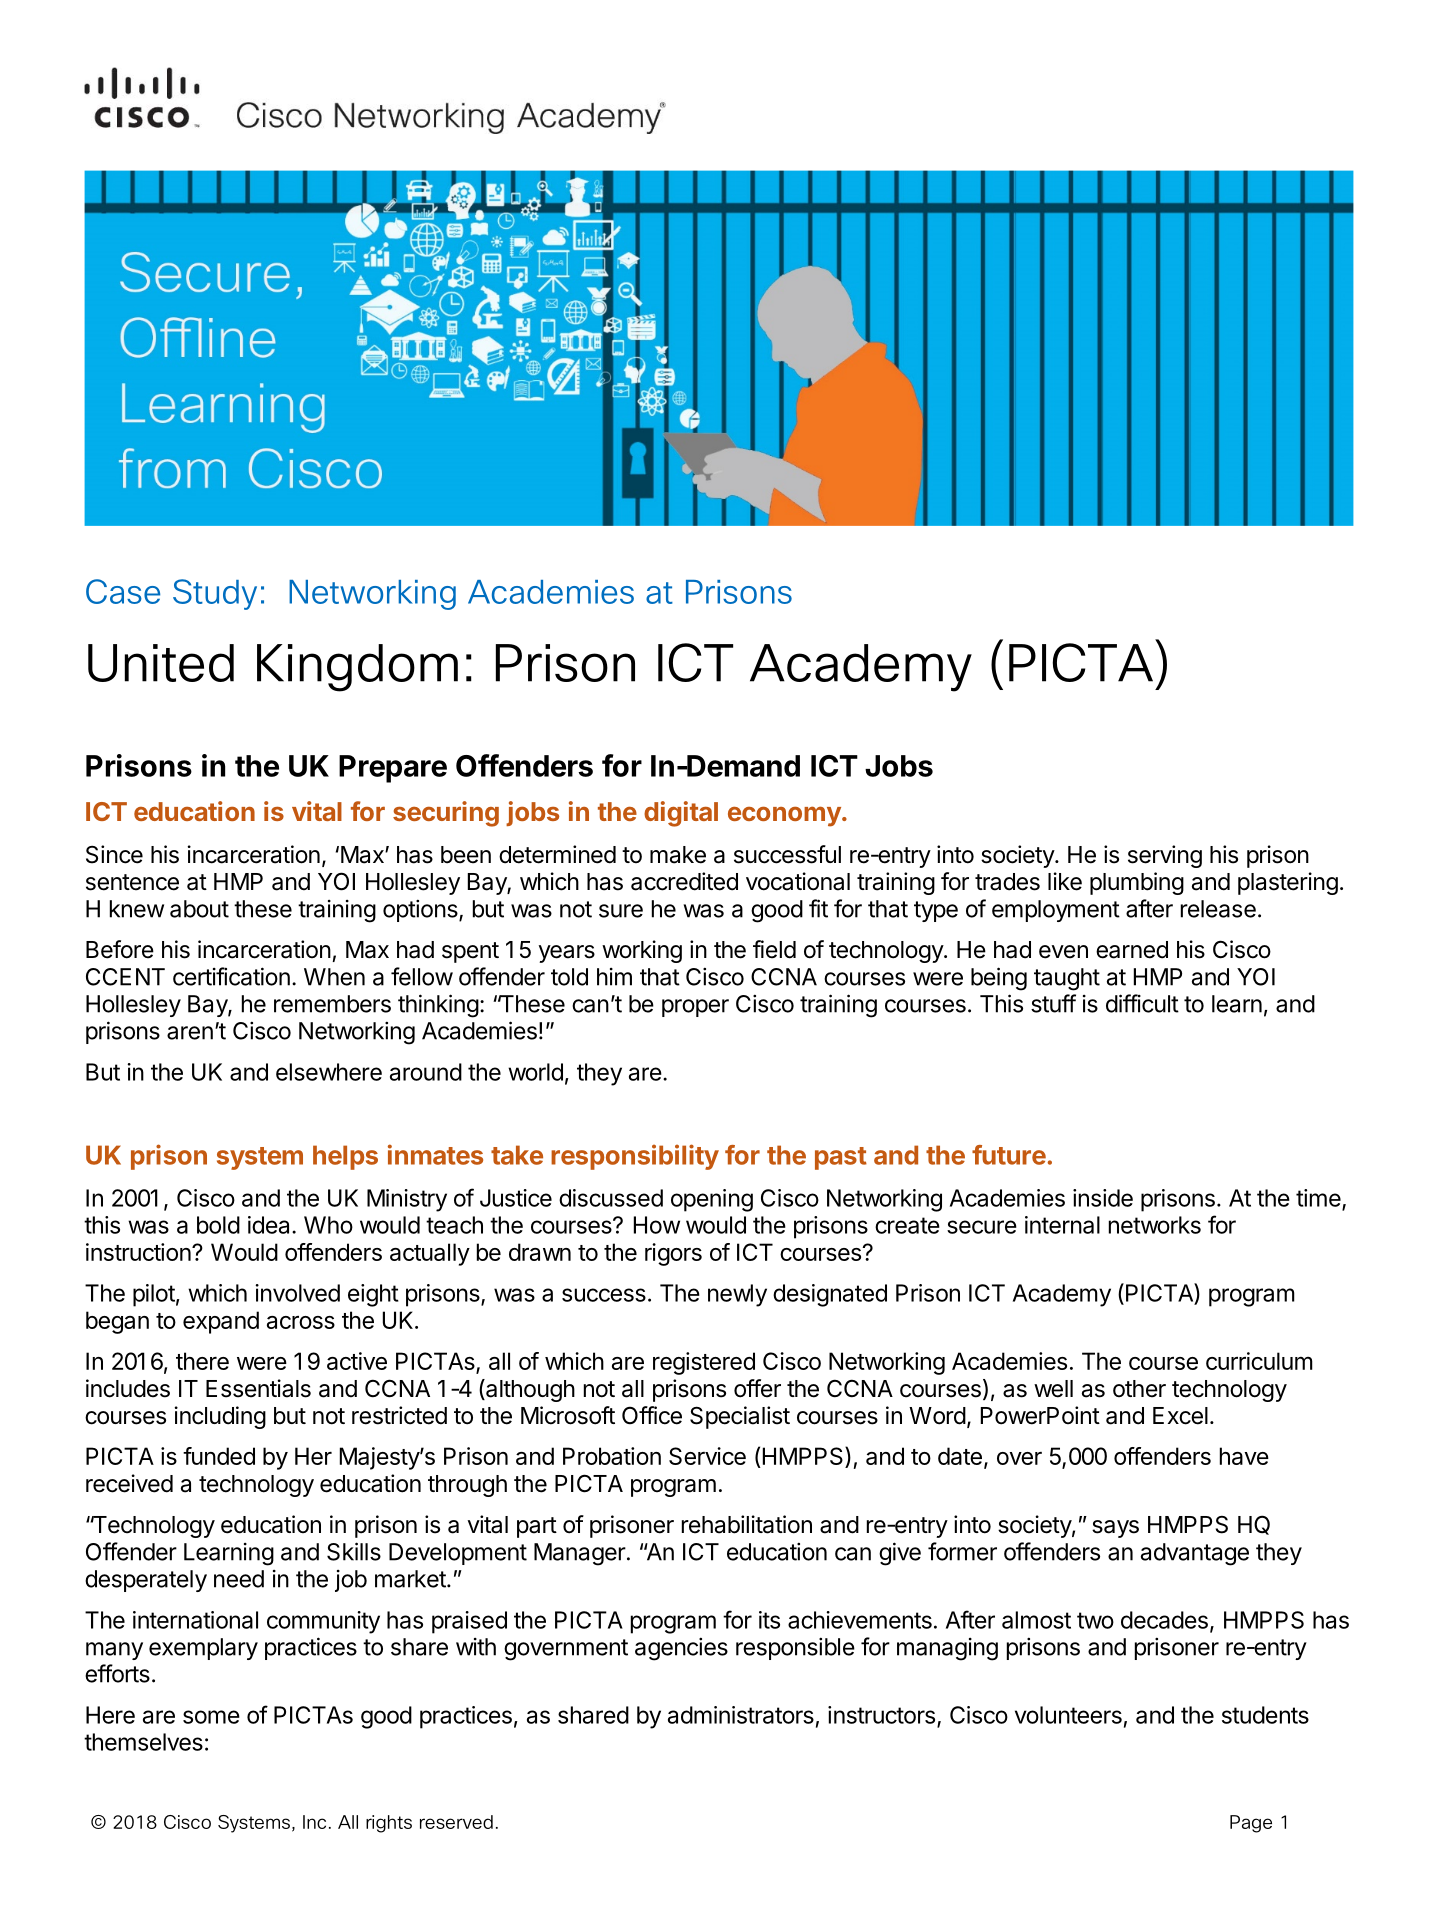 The image size is (1438, 1920). Describe the element at coordinates (1165, 856) in the image. I see `serving` at that location.
